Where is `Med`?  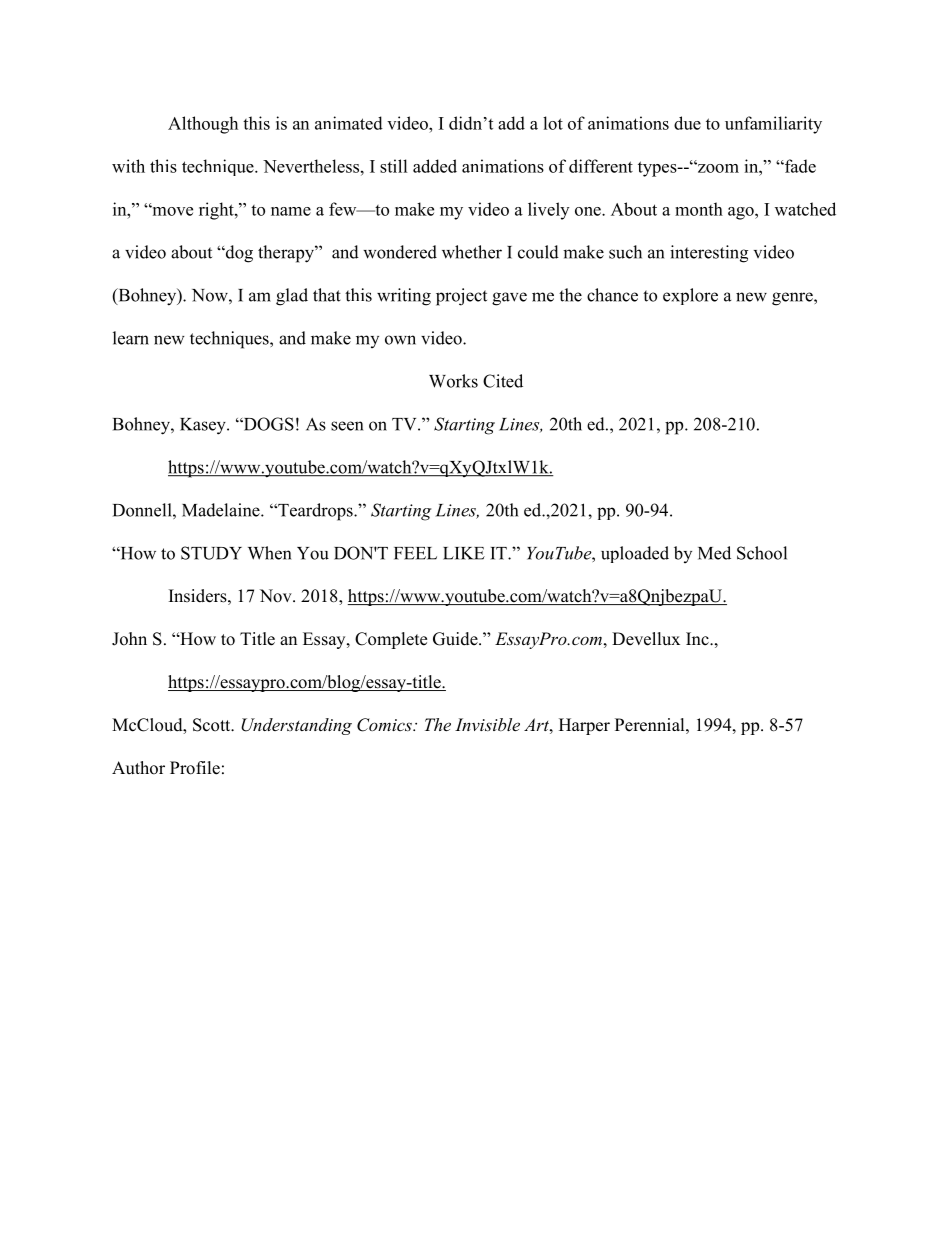
Med is located at coordinates (714, 553).
